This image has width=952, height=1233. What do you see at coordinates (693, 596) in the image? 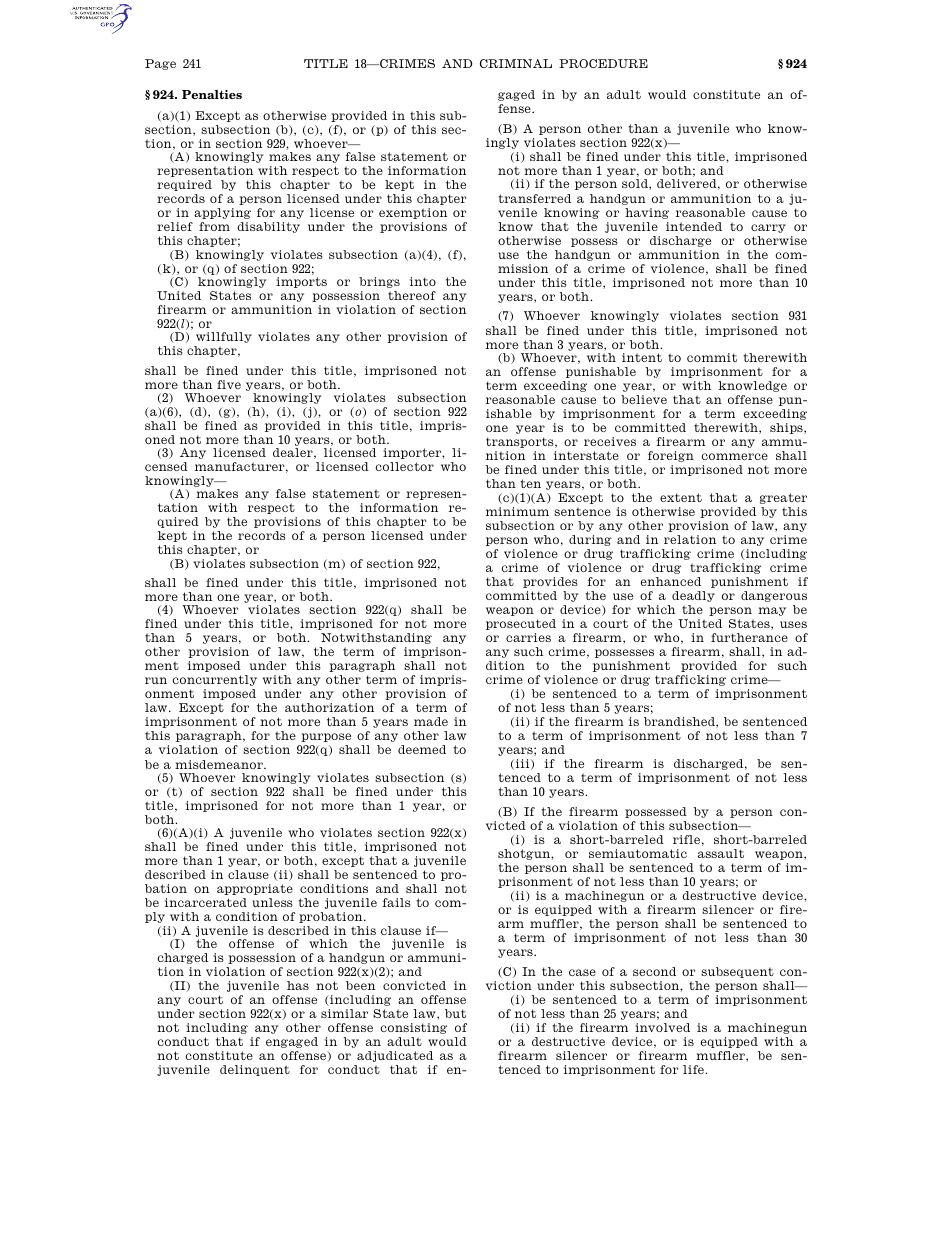
I see `deadly` at bounding box center [693, 596].
